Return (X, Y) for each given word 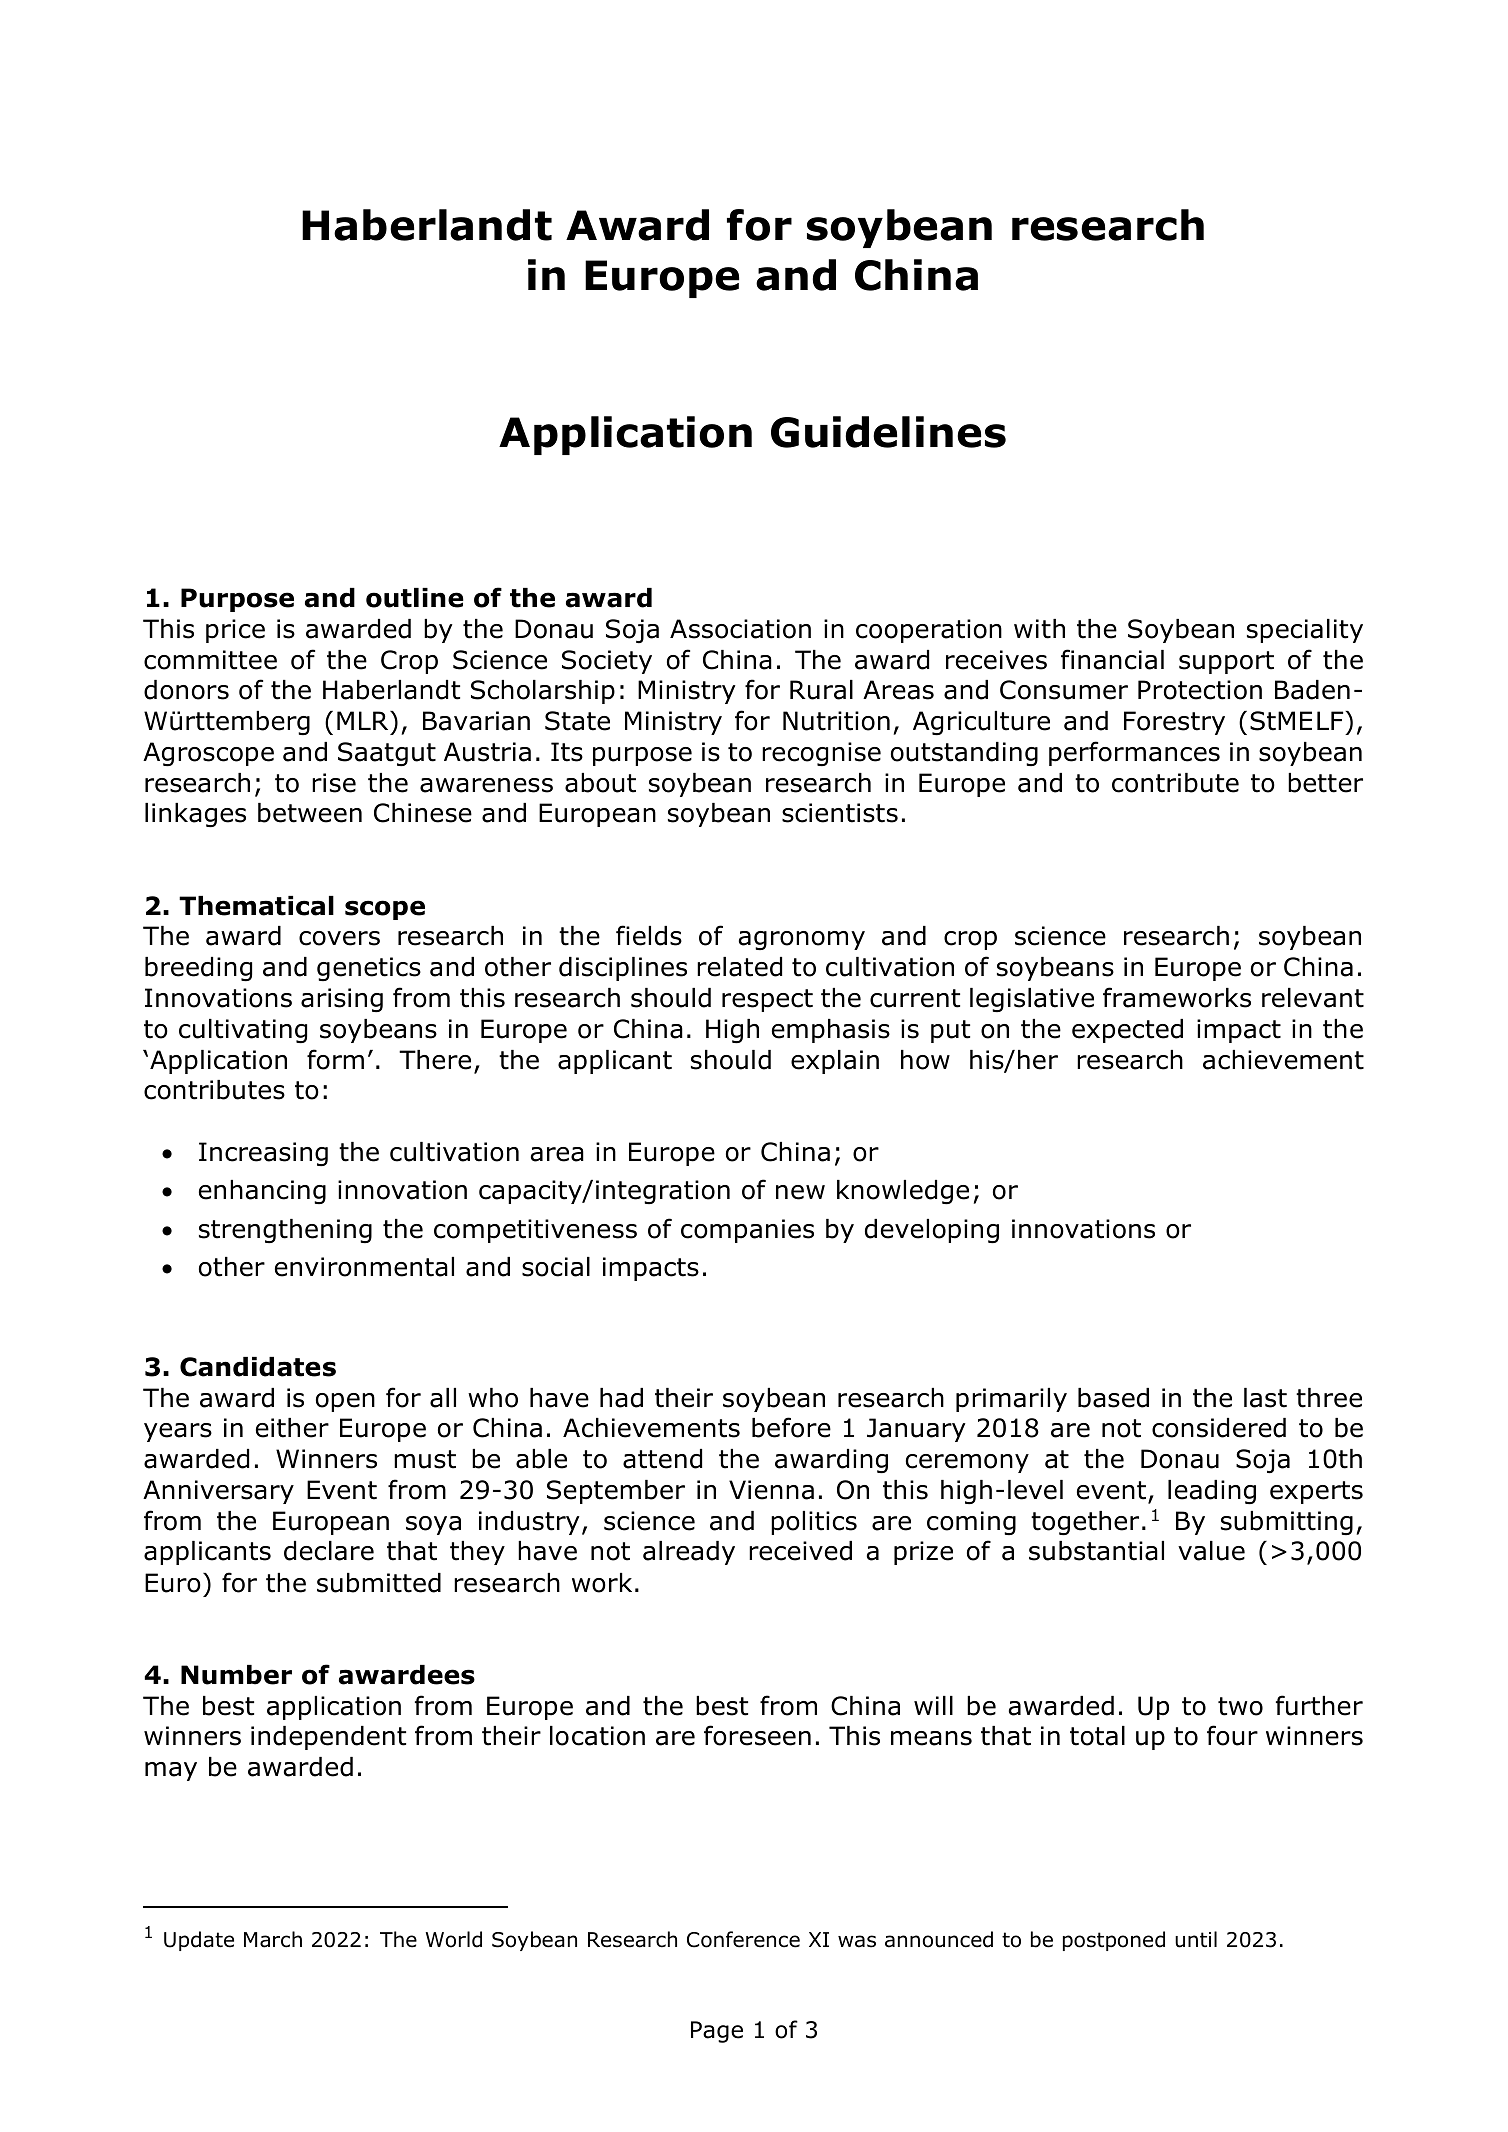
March (273, 1939)
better (1325, 783)
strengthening (285, 1231)
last (1265, 1398)
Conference (743, 1939)
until (1196, 1939)
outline (415, 598)
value (1211, 1551)
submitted (379, 1583)
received (800, 1551)
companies (747, 1231)
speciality (1305, 631)
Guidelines (888, 432)
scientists (840, 813)
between (310, 813)
